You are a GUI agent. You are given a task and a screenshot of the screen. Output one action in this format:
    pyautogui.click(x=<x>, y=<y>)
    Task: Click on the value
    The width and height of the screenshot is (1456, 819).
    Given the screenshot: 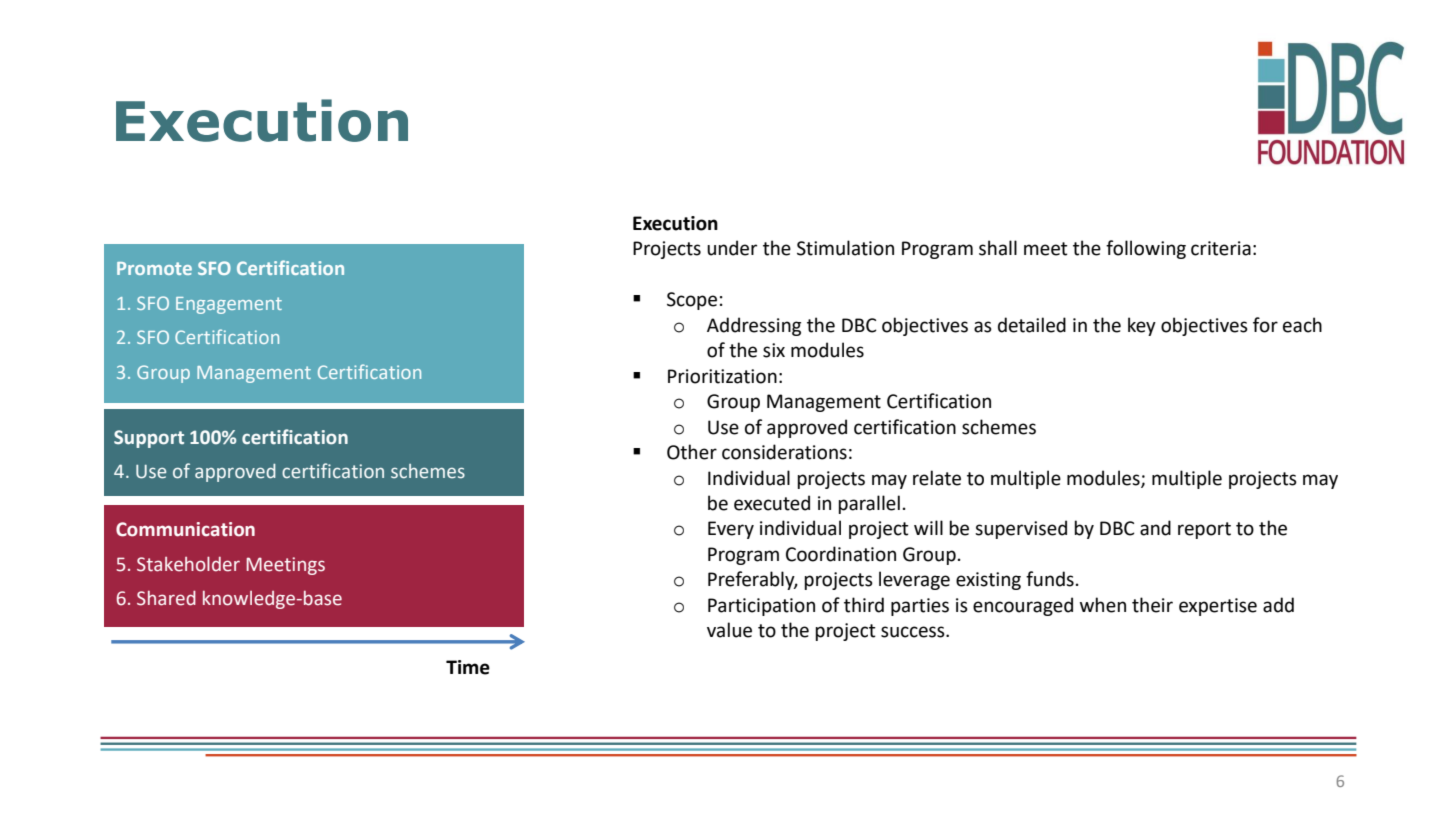 What is the action you would take?
    pyautogui.click(x=729, y=630)
